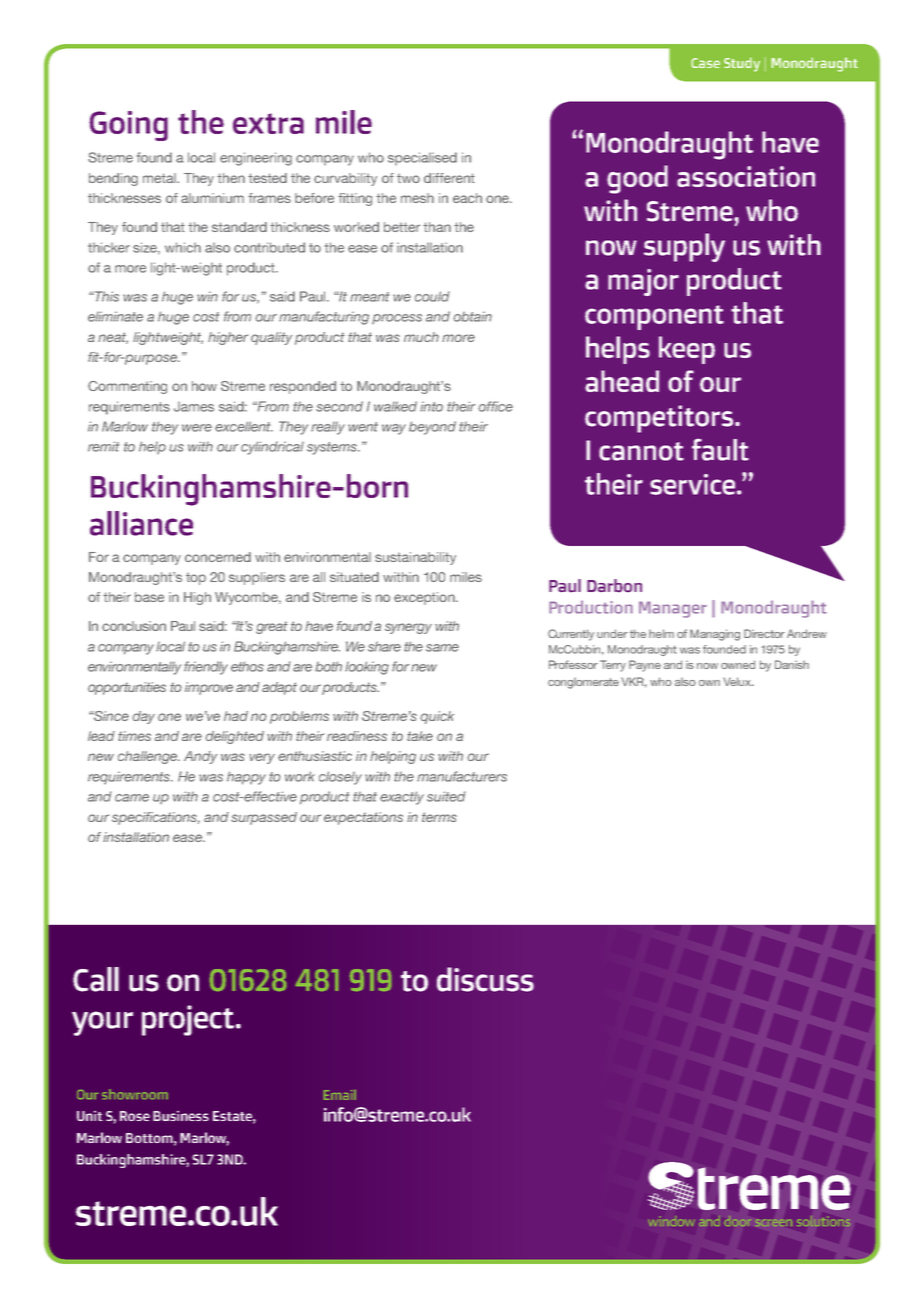 This document has height=1308, width=924. I want to click on exception, so click(425, 598).
